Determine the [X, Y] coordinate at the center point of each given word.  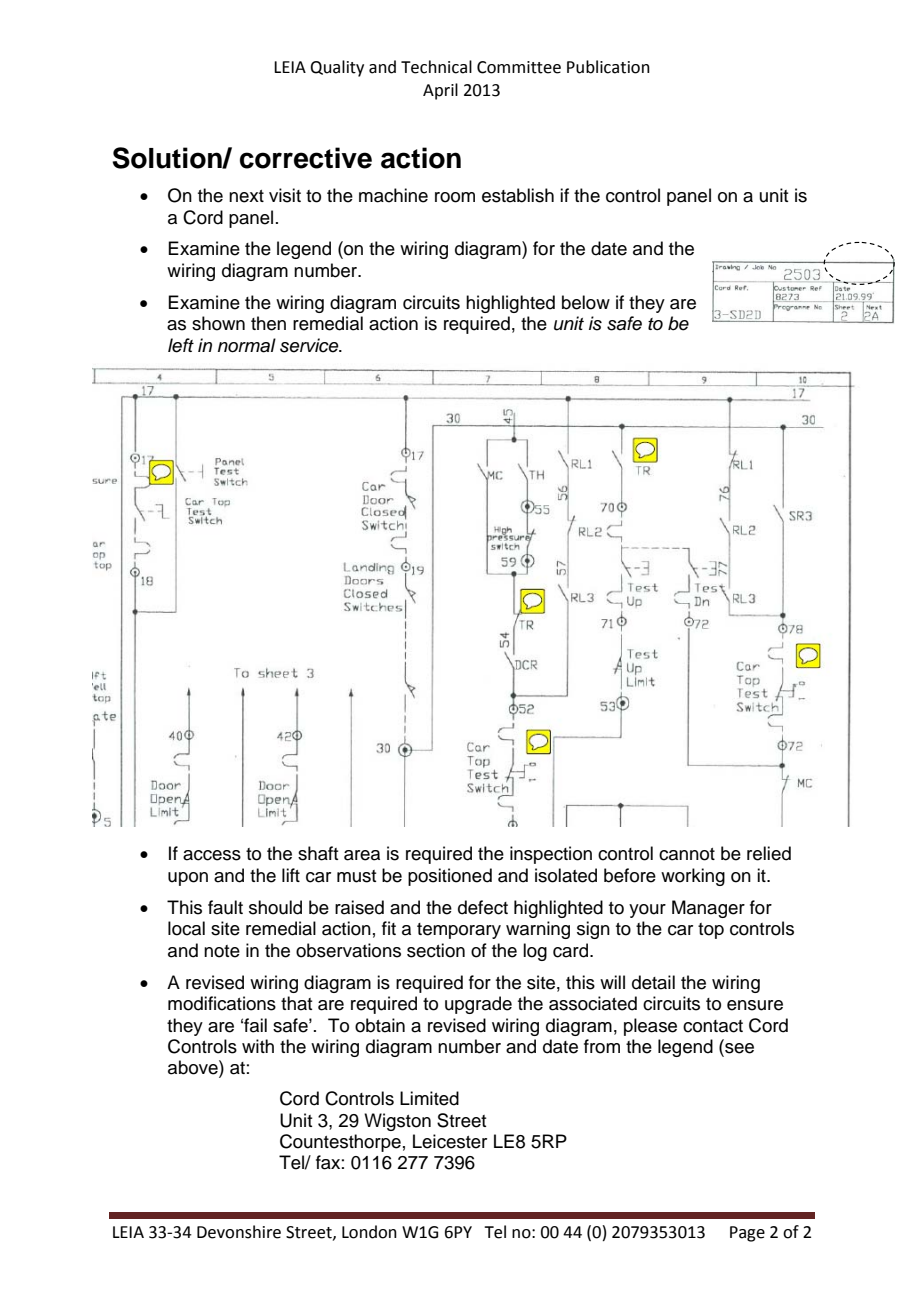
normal [247, 345]
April [440, 91]
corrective [306, 158]
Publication [608, 67]
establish [518, 195]
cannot [687, 854]
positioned [450, 877]
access [212, 855]
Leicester [450, 1141]
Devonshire [239, 1232]
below [586, 302]
